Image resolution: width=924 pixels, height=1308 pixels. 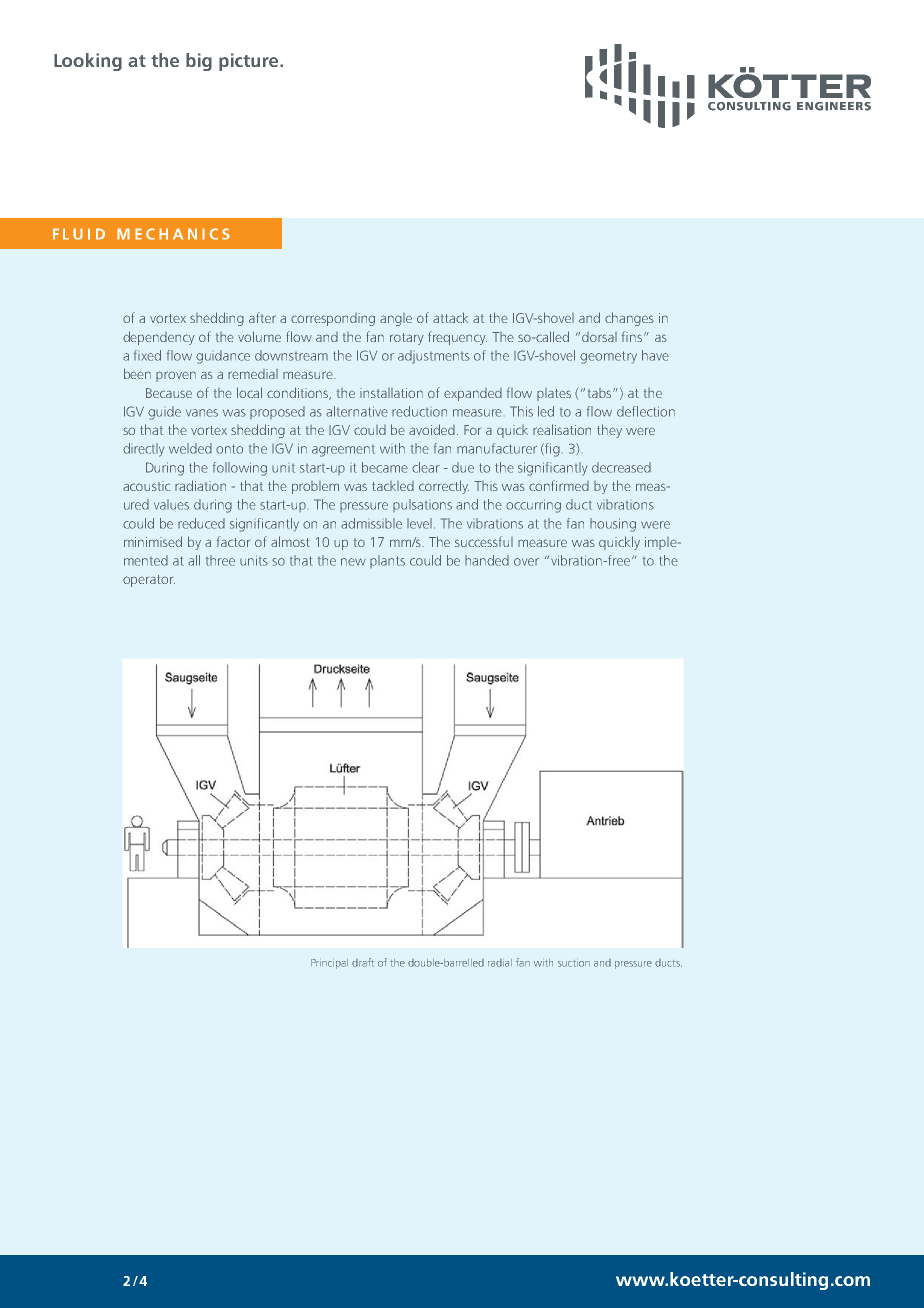 What do you see at coordinates (613, 525) in the screenshot?
I see `housing` at bounding box center [613, 525].
